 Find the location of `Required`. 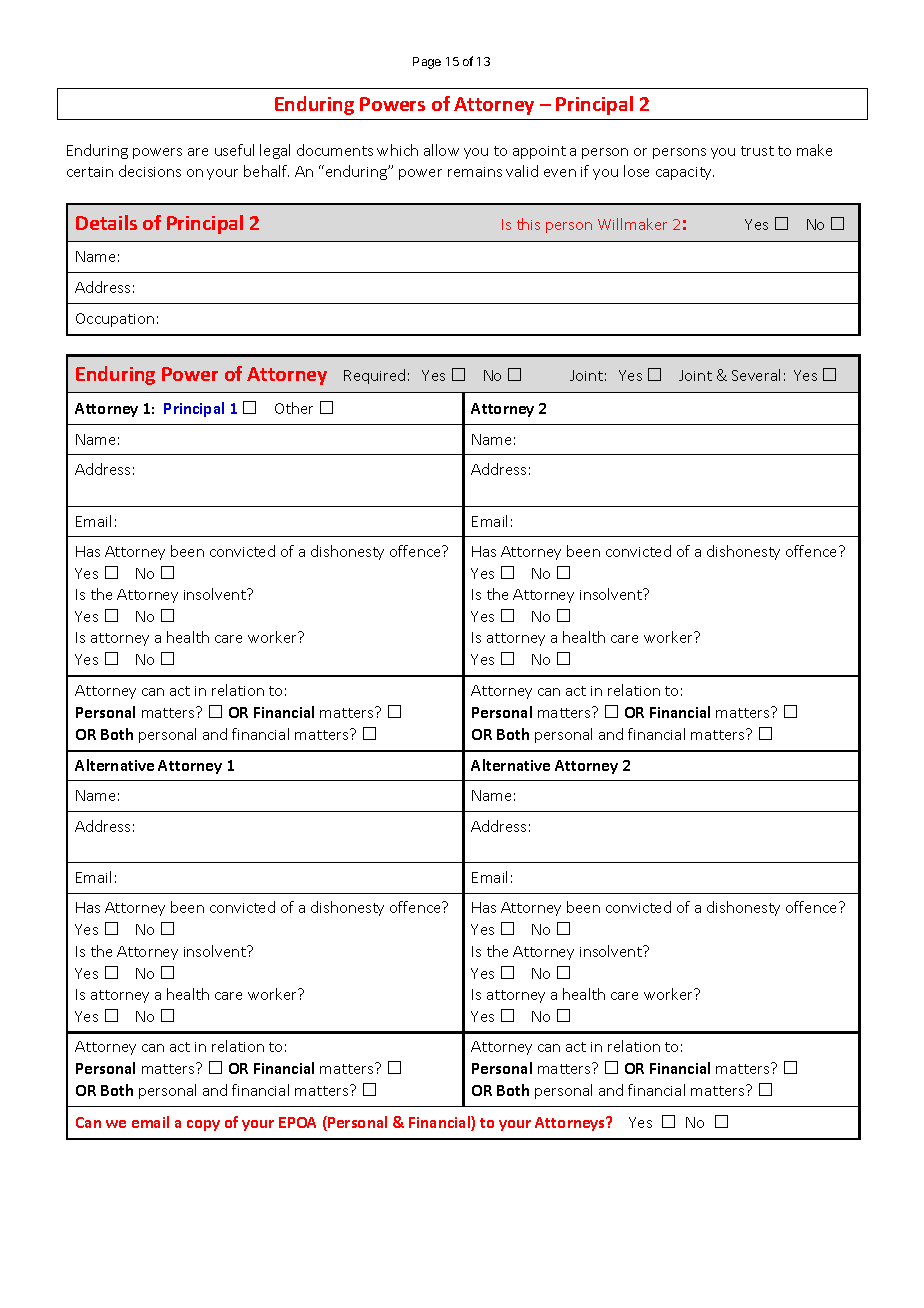

Required is located at coordinates (374, 376).
